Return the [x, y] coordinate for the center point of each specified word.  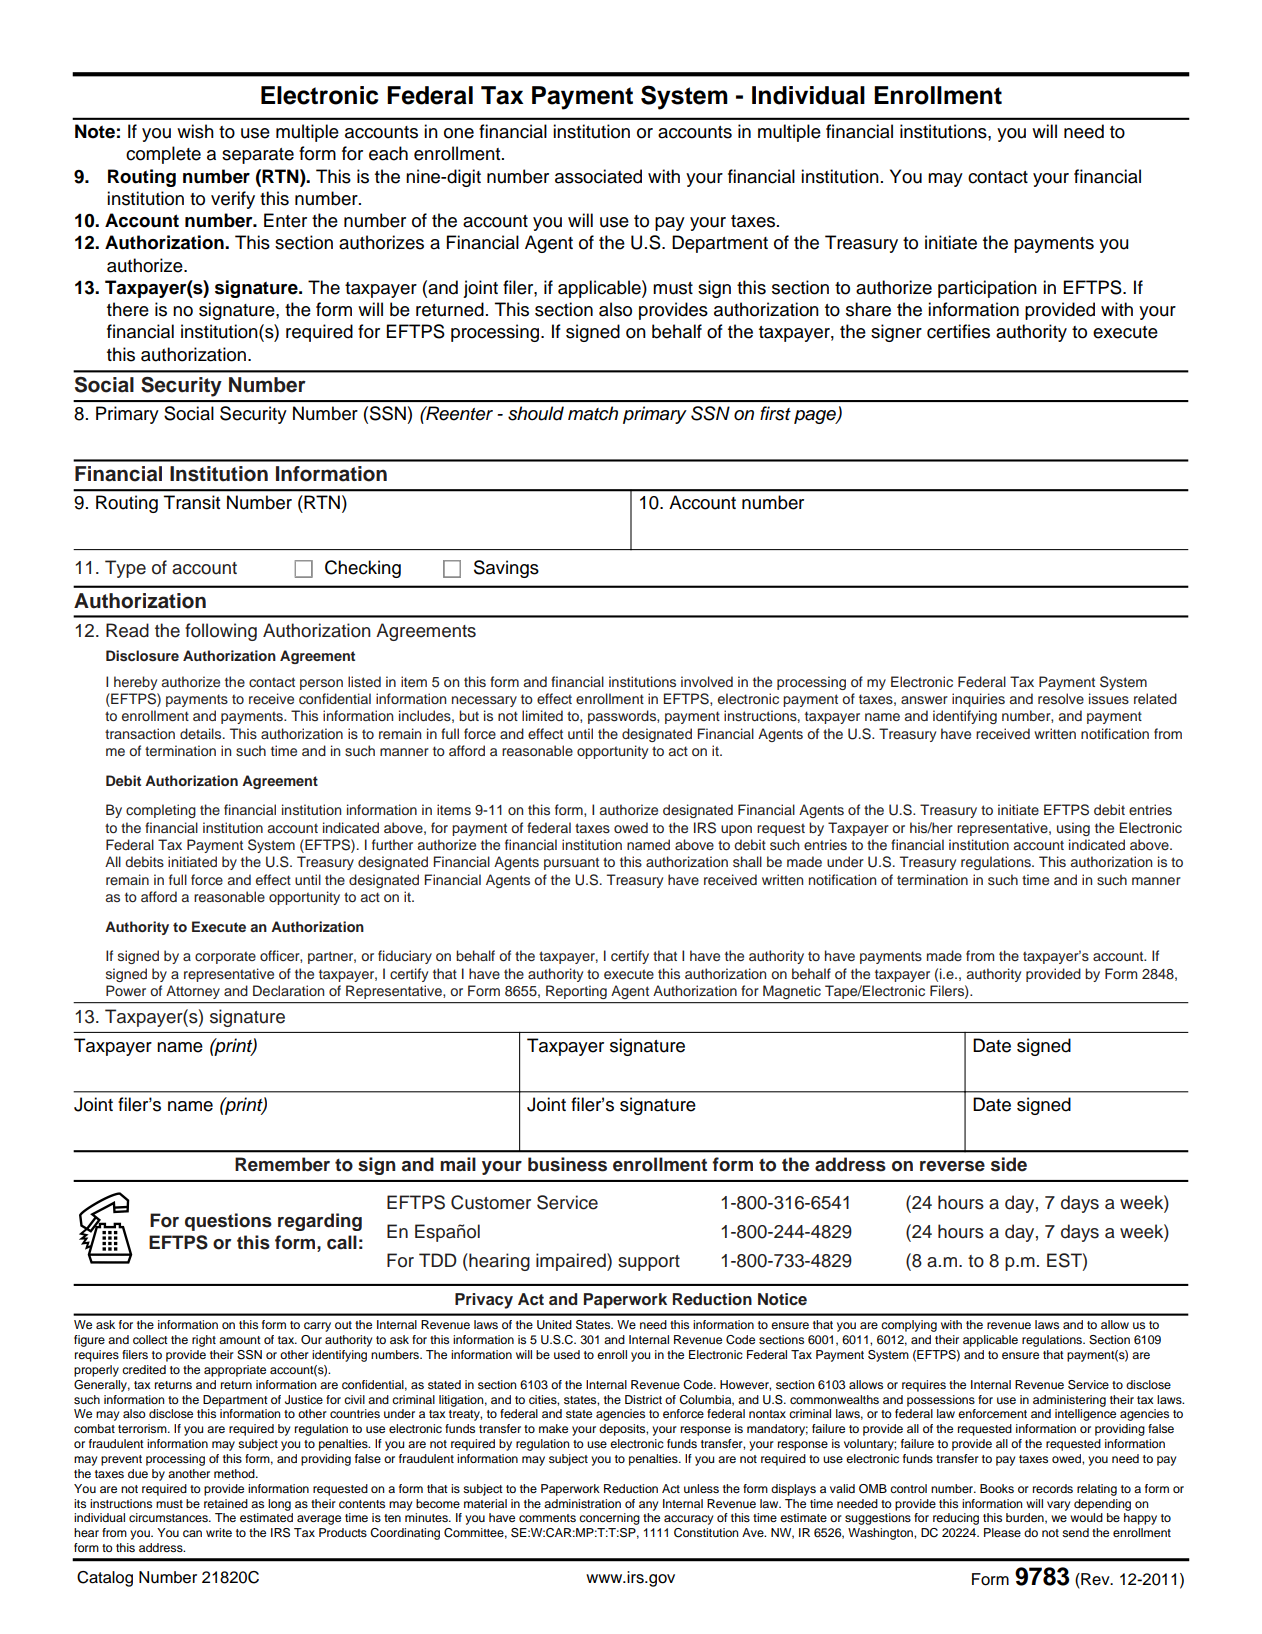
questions [228, 1222]
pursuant [571, 863]
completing [161, 811]
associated [598, 176]
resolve [1061, 698]
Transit [192, 502]
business [567, 1164]
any [648, 1506]
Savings [506, 569]
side [1009, 1164]
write [219, 1532]
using [1073, 829]
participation [987, 289]
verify [233, 200]
